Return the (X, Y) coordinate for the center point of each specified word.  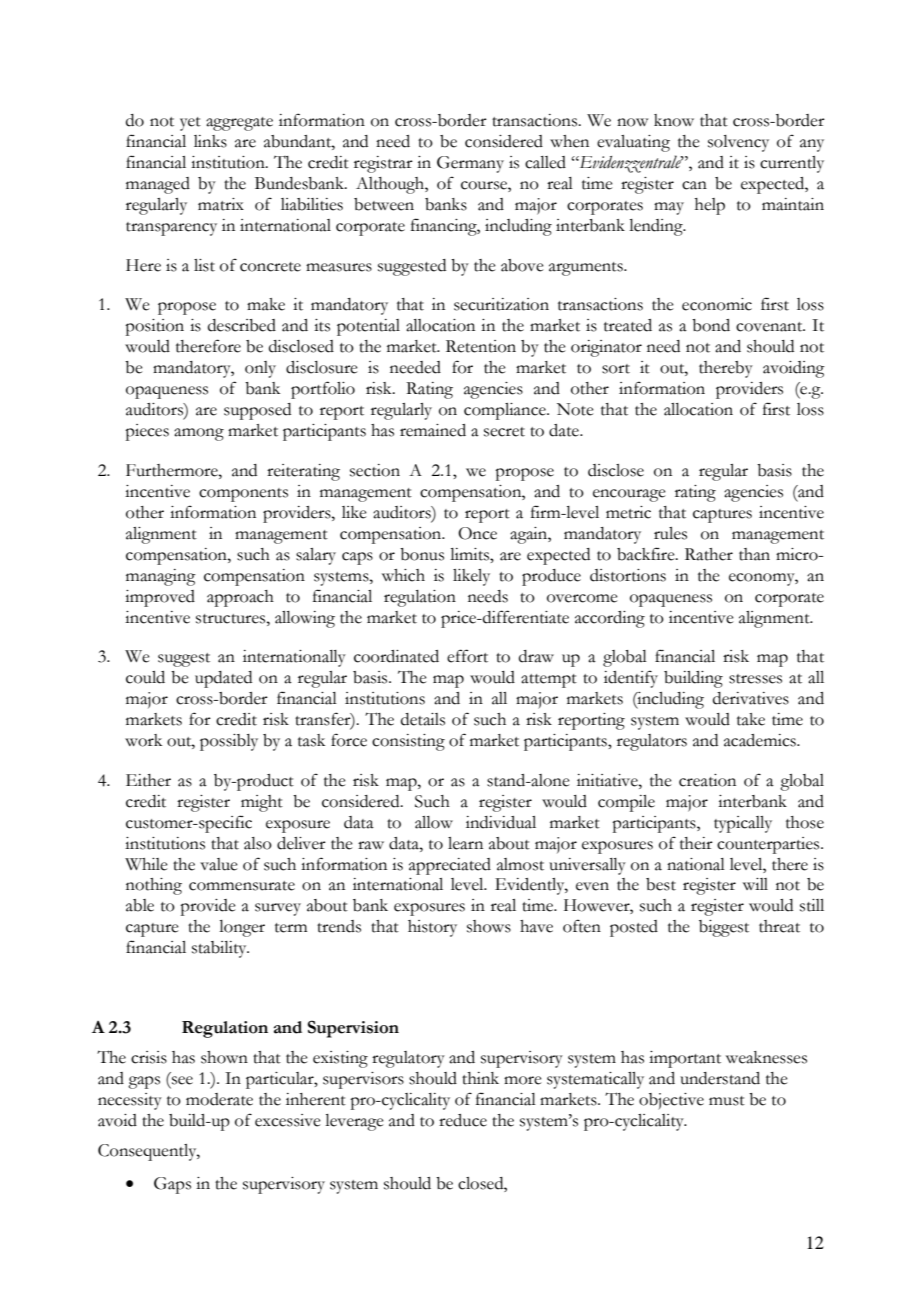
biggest (724, 928)
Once (477, 533)
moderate (219, 1099)
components (243, 495)
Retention (481, 346)
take (751, 719)
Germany (470, 164)
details (423, 719)
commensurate (242, 886)
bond (711, 325)
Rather (709, 554)
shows (489, 926)
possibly (229, 742)
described (242, 325)
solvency (738, 143)
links (210, 141)
